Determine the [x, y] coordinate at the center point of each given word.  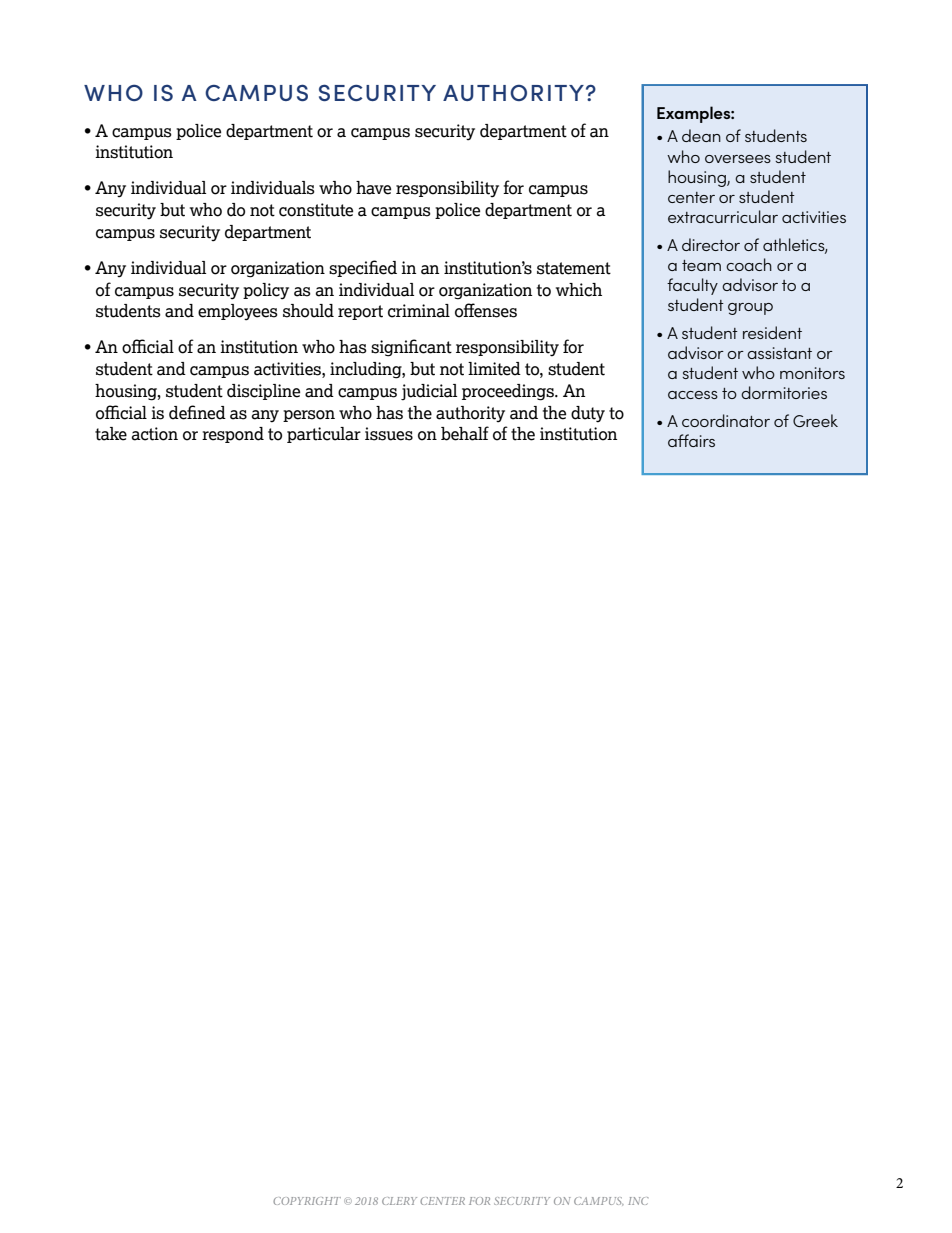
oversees [738, 159]
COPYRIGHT [307, 1201]
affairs [691, 440]
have [373, 188]
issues [389, 434]
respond [233, 435]
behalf [465, 433]
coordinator [726, 420]
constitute [316, 210]
